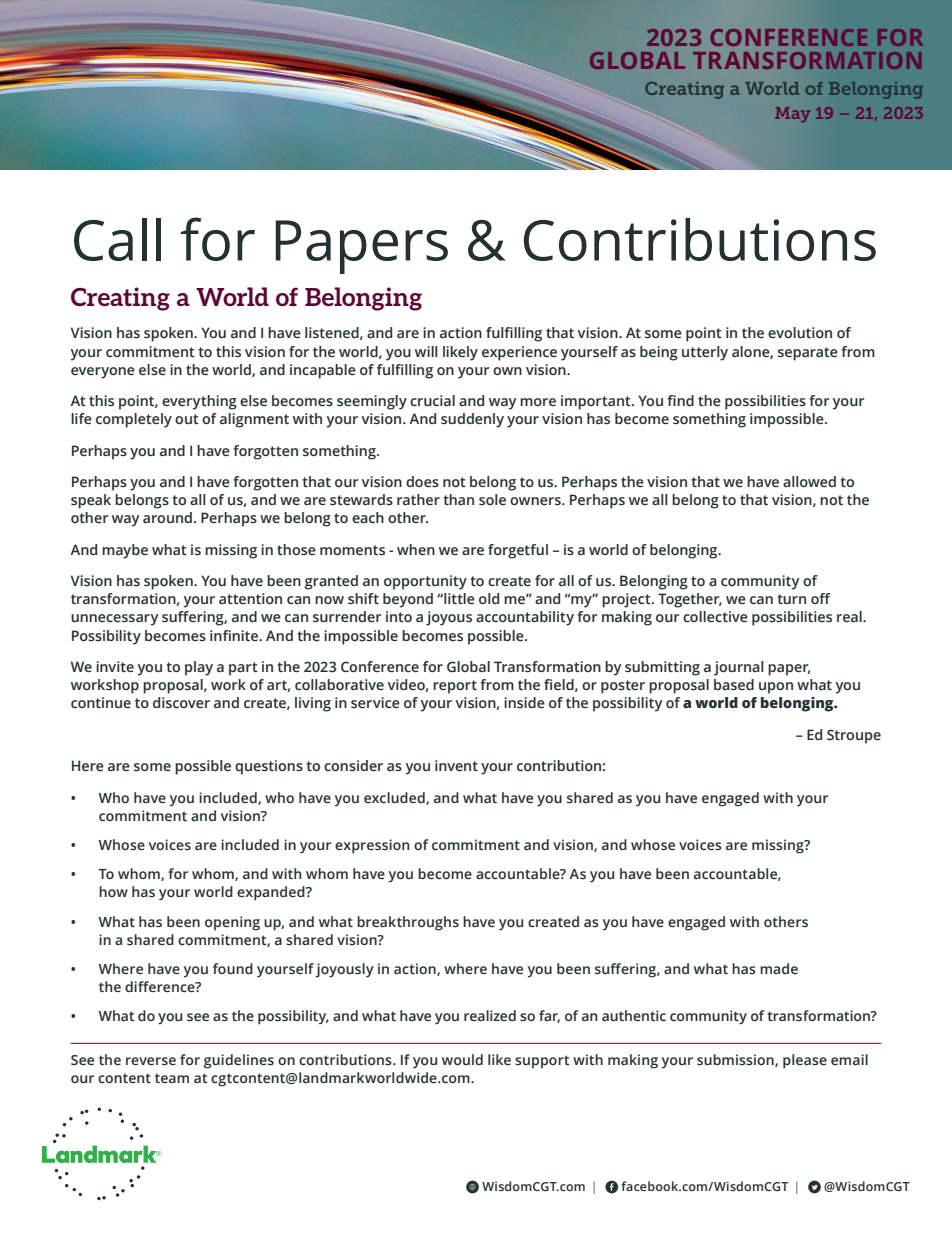  Describe the element at coordinates (779, 968) in the document. I see `made` at that location.
